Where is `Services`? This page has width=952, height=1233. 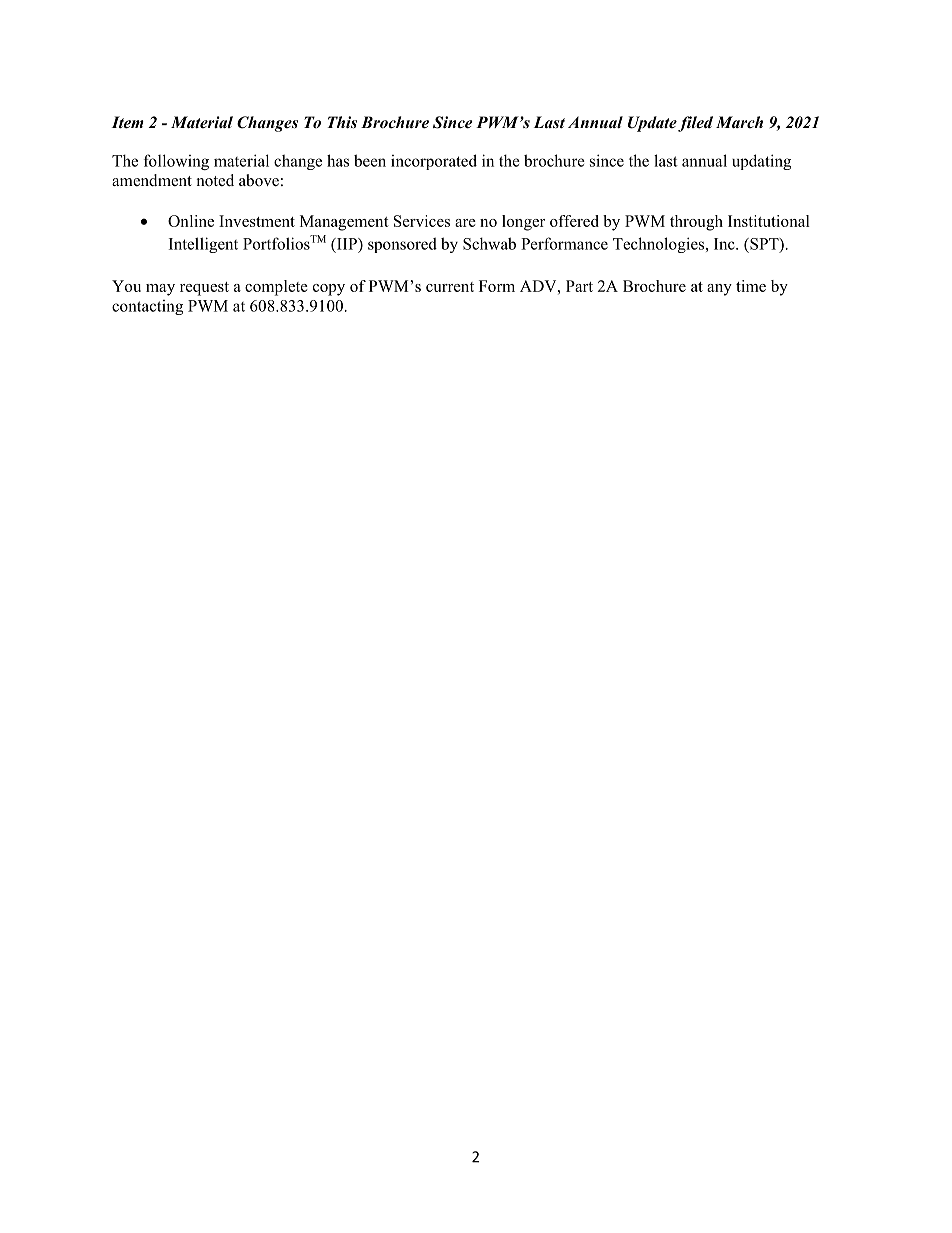 Services is located at coordinates (422, 221).
